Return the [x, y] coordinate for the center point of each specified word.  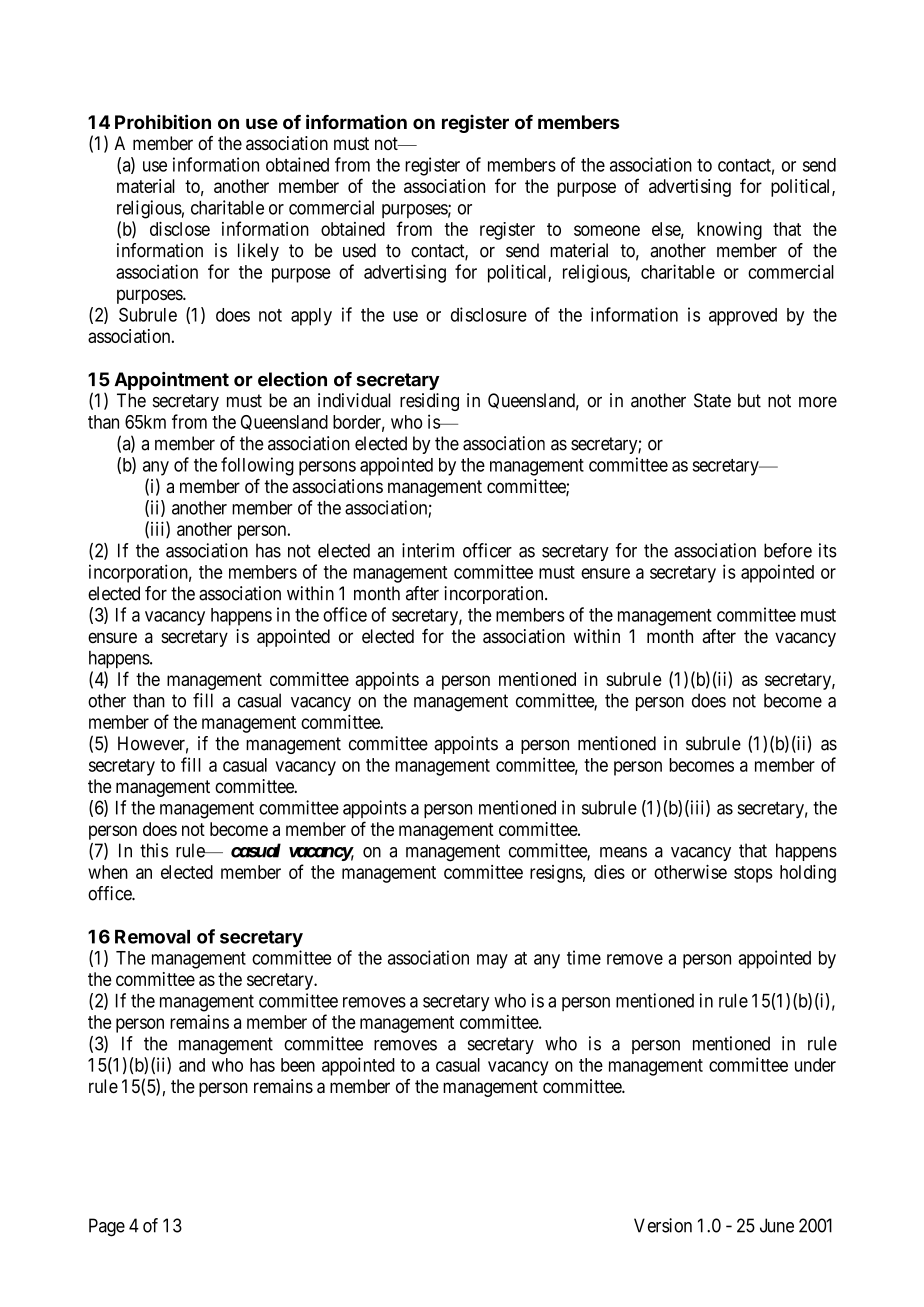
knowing [729, 231]
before [788, 550]
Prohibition [163, 121]
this [154, 850]
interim [428, 550]
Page [107, 1227]
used [359, 250]
